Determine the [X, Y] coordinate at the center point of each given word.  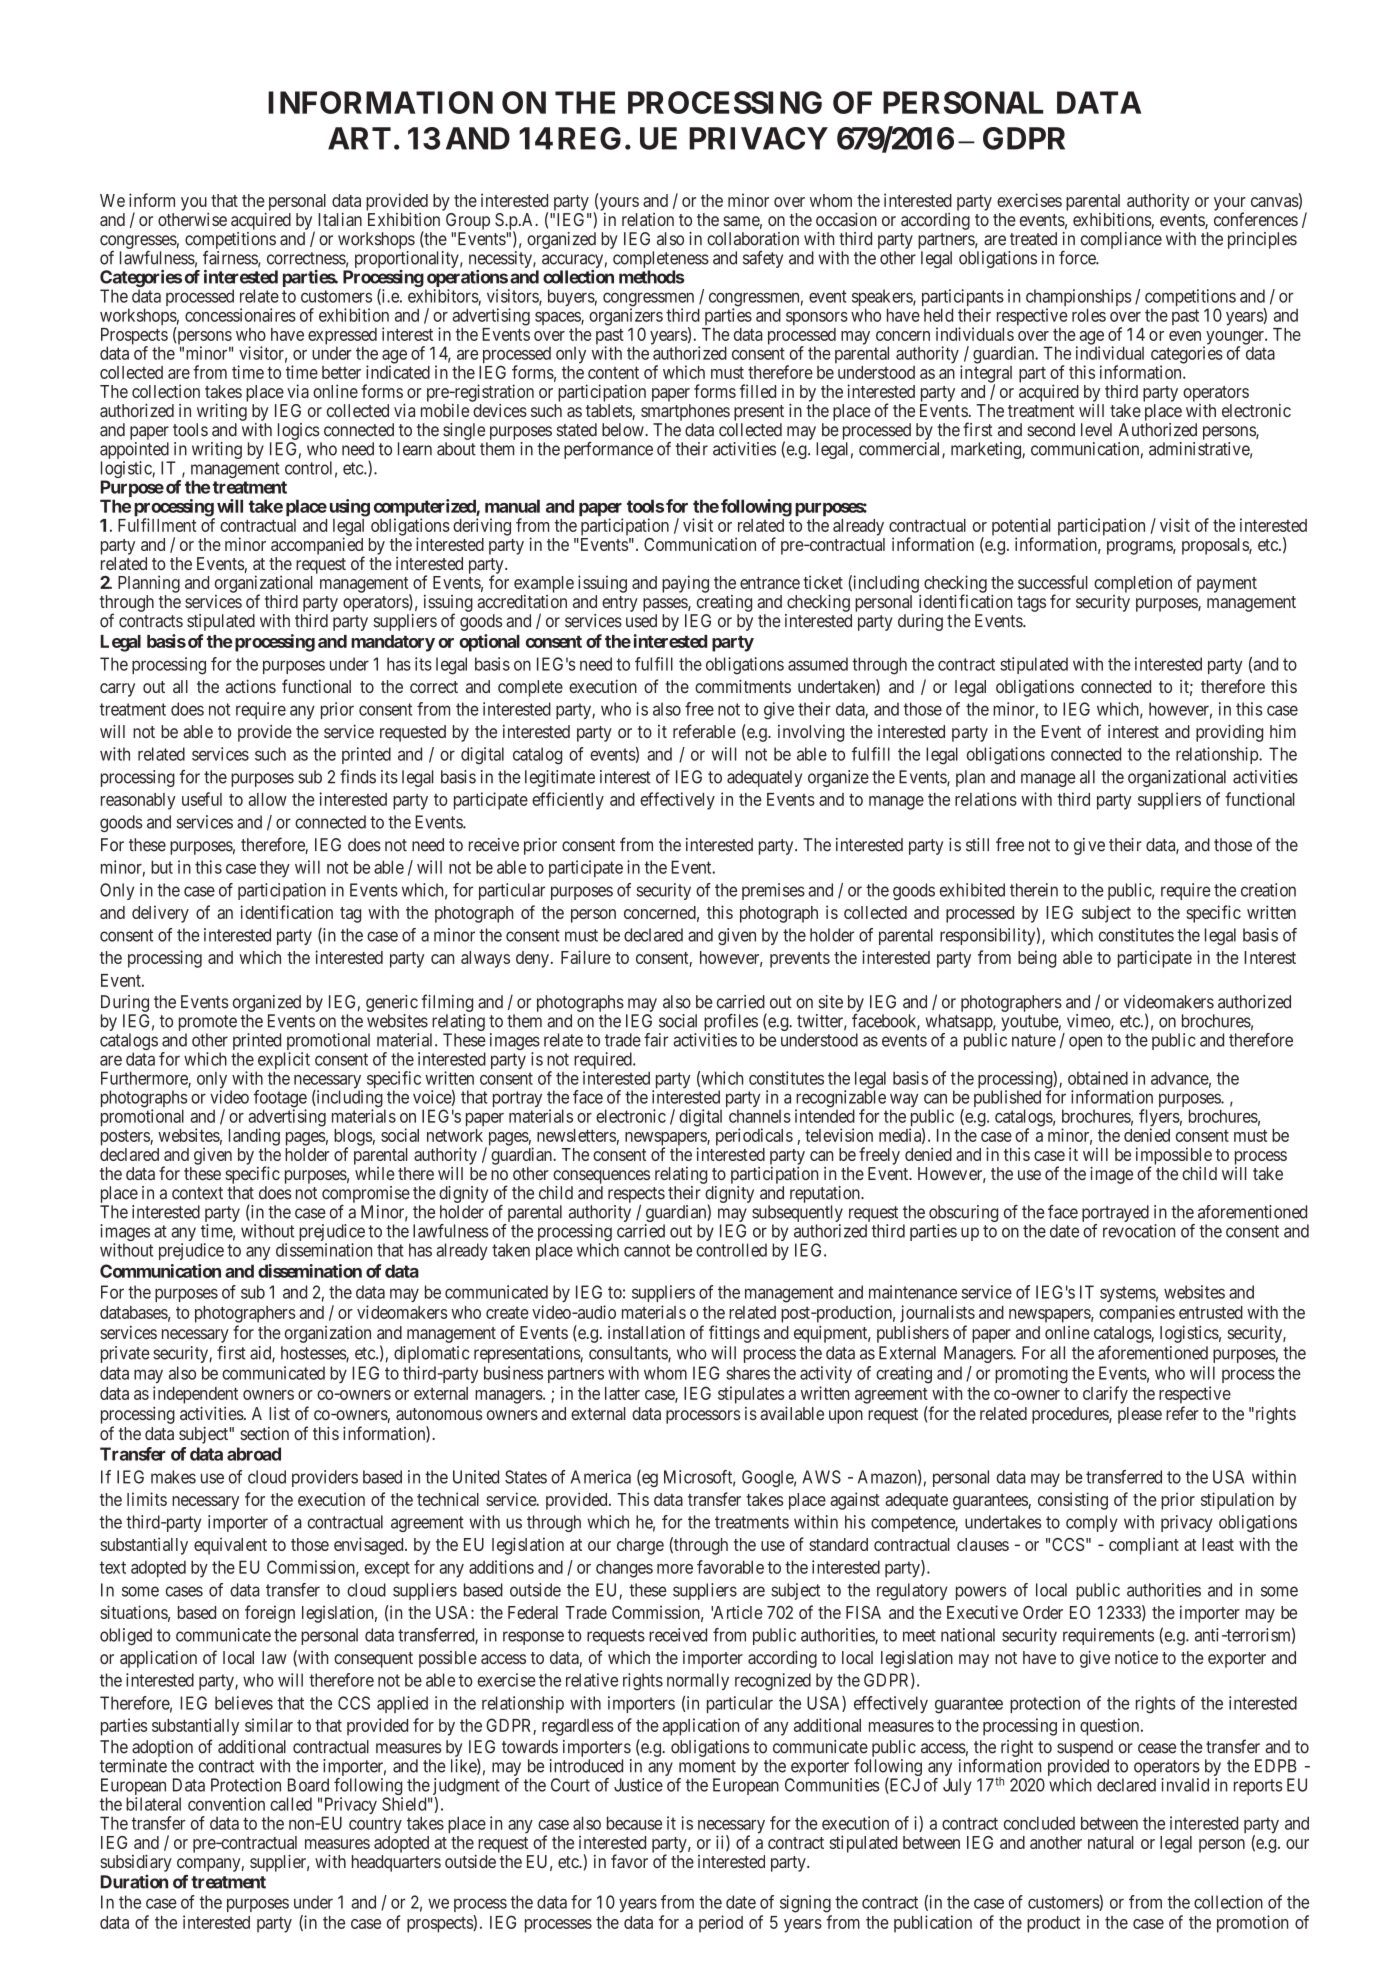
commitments [743, 686]
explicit [283, 1062]
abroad [254, 1454]
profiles [731, 1024]
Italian [340, 219]
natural [1111, 1842]
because [634, 1823]
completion [1133, 584]
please [1140, 1415]
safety [763, 259]
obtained [1098, 1078]
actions [251, 686]
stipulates [751, 1395]
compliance [1121, 240]
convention [226, 1804]
